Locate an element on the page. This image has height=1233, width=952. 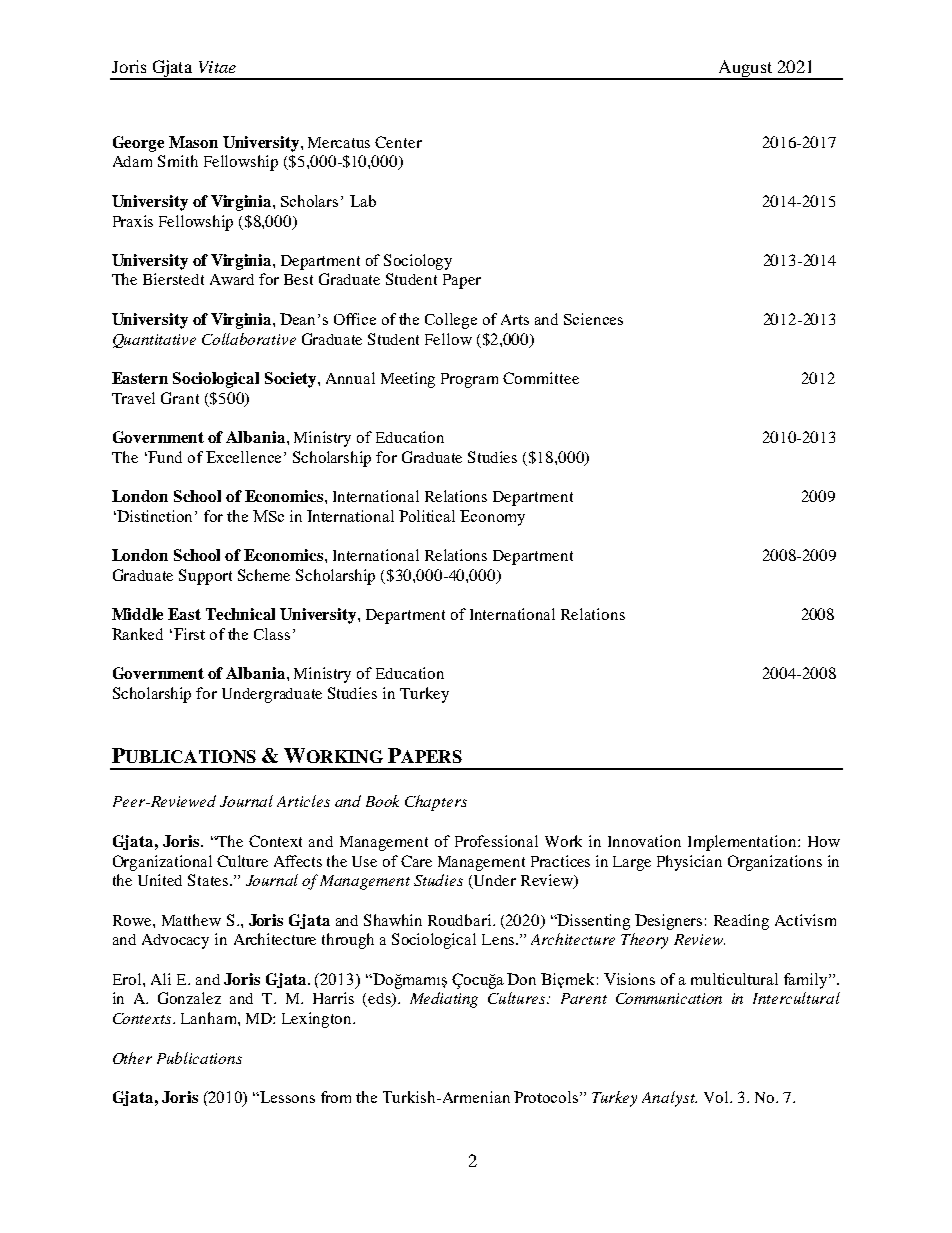
Political is located at coordinates (427, 516).
